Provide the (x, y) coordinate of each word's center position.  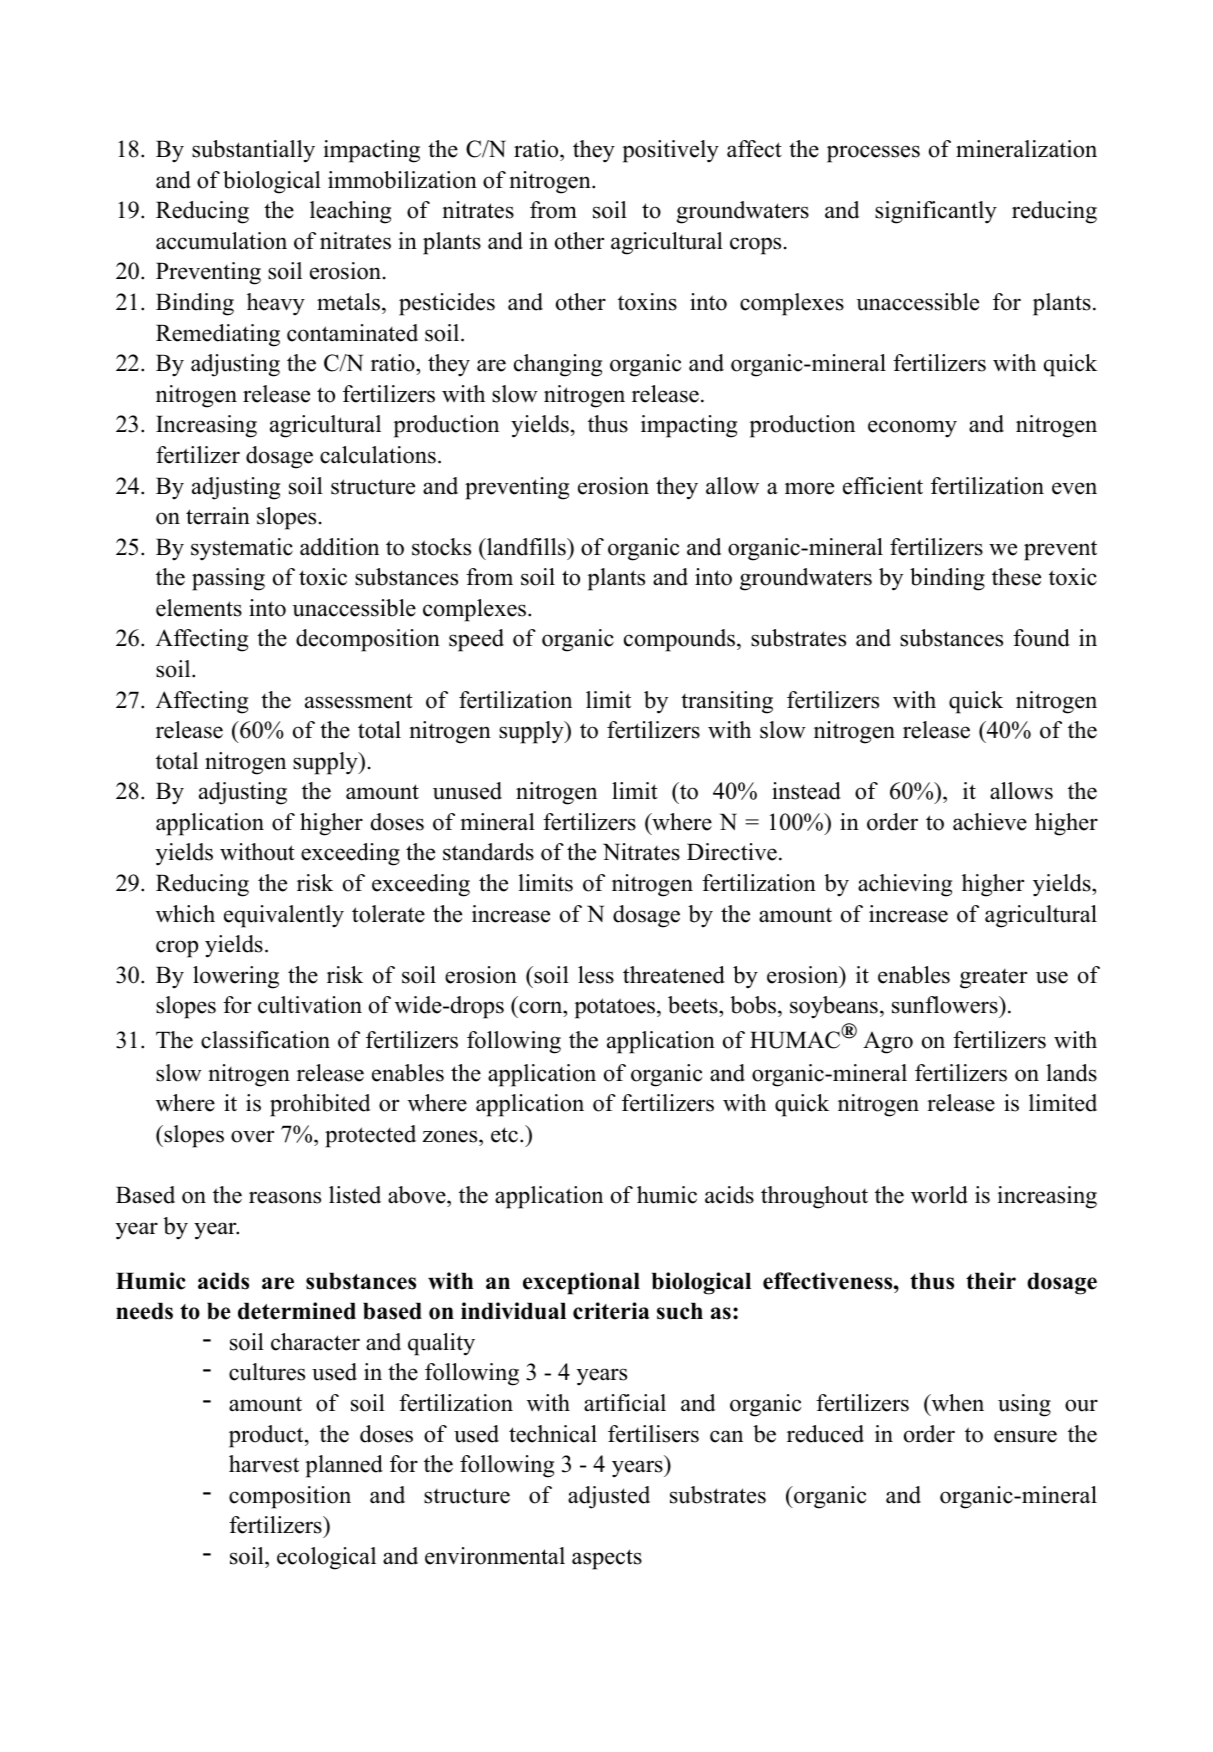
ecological (326, 1558)
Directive (732, 852)
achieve (990, 822)
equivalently (284, 916)
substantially (253, 151)
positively (670, 151)
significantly (936, 212)
